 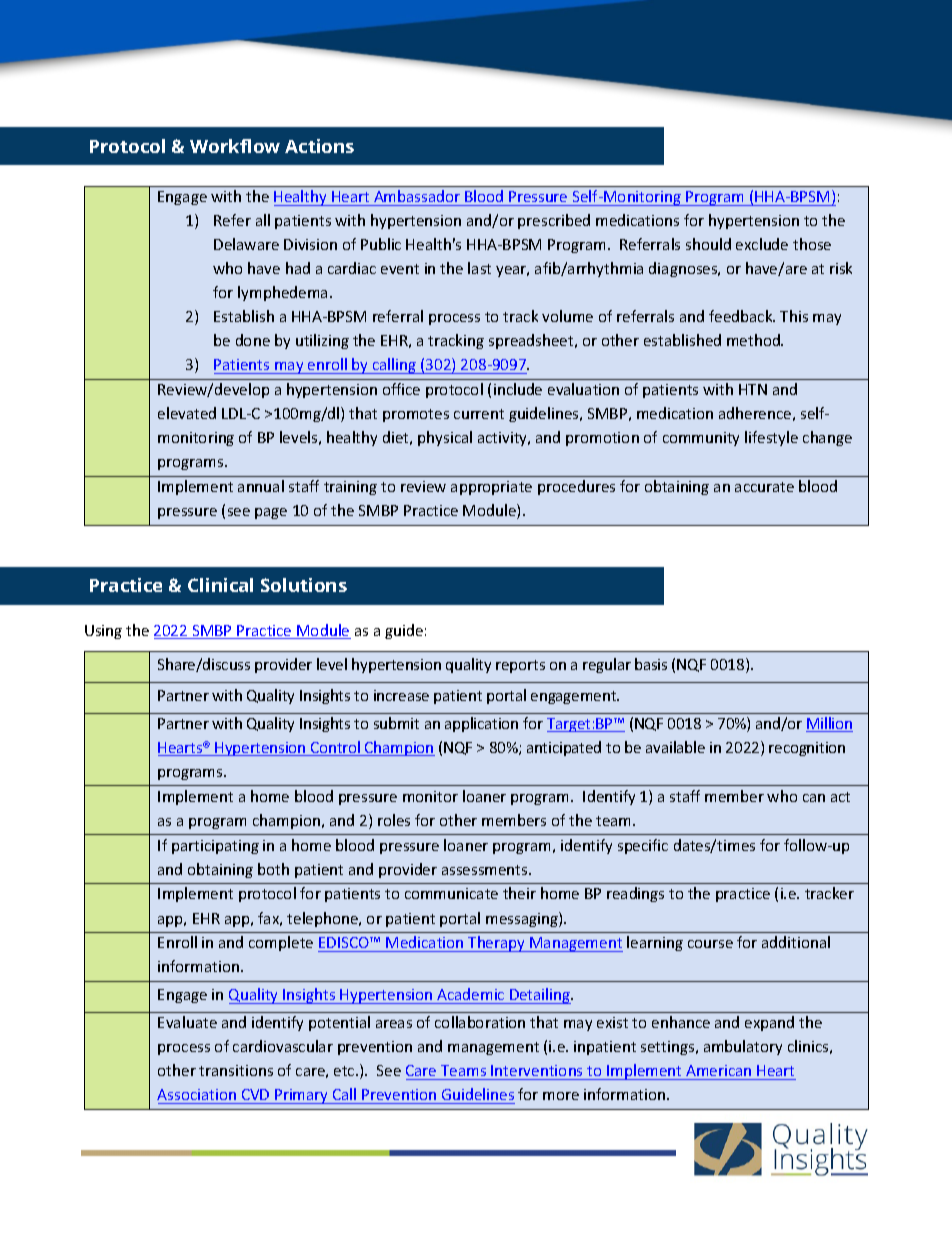 I want to click on ambulatory, so click(x=743, y=1047).
